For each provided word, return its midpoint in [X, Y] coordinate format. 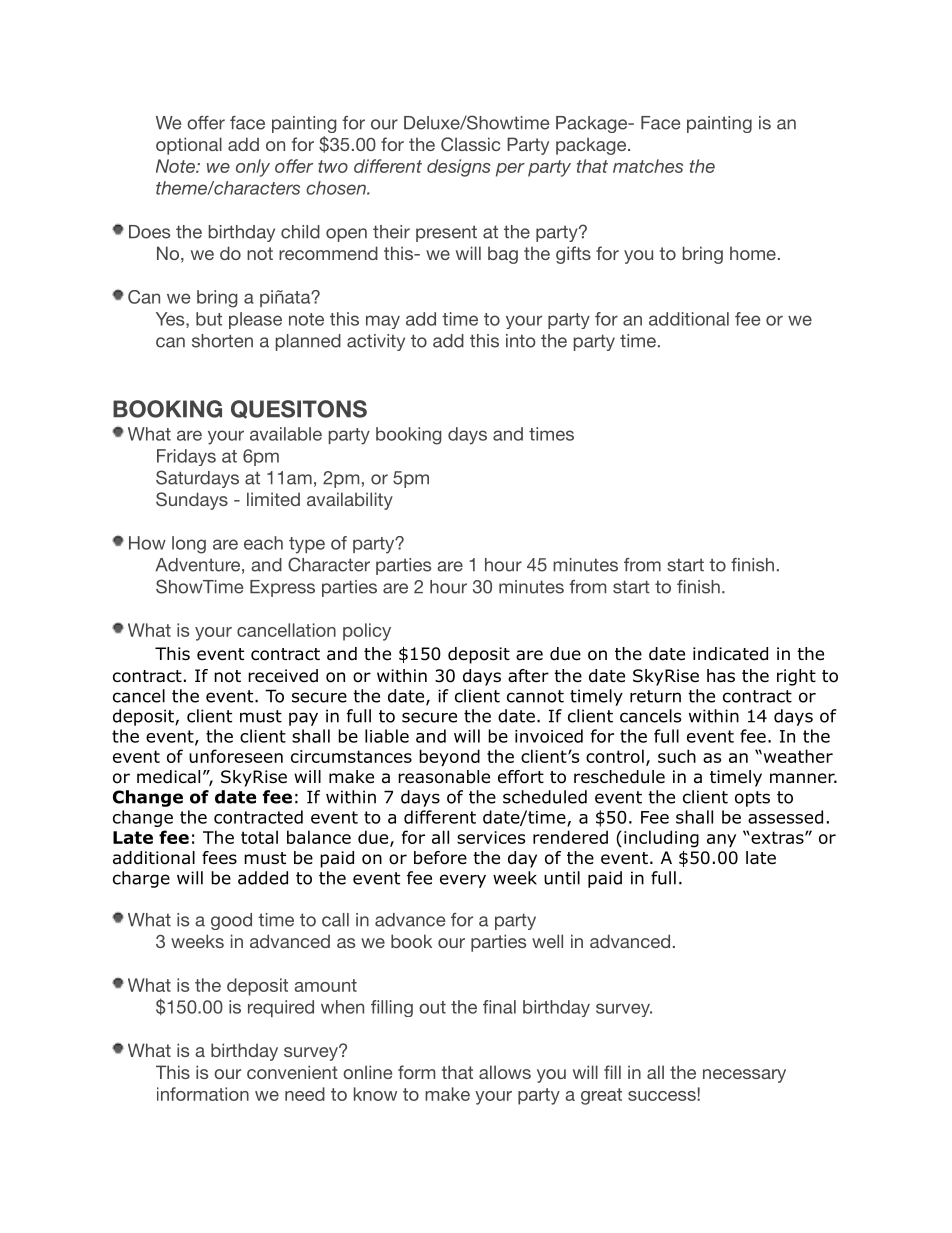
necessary [744, 1076]
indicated [730, 654]
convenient [292, 1072]
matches [648, 166]
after [528, 676]
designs [459, 168]
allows [505, 1072]
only [253, 168]
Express [282, 588]
